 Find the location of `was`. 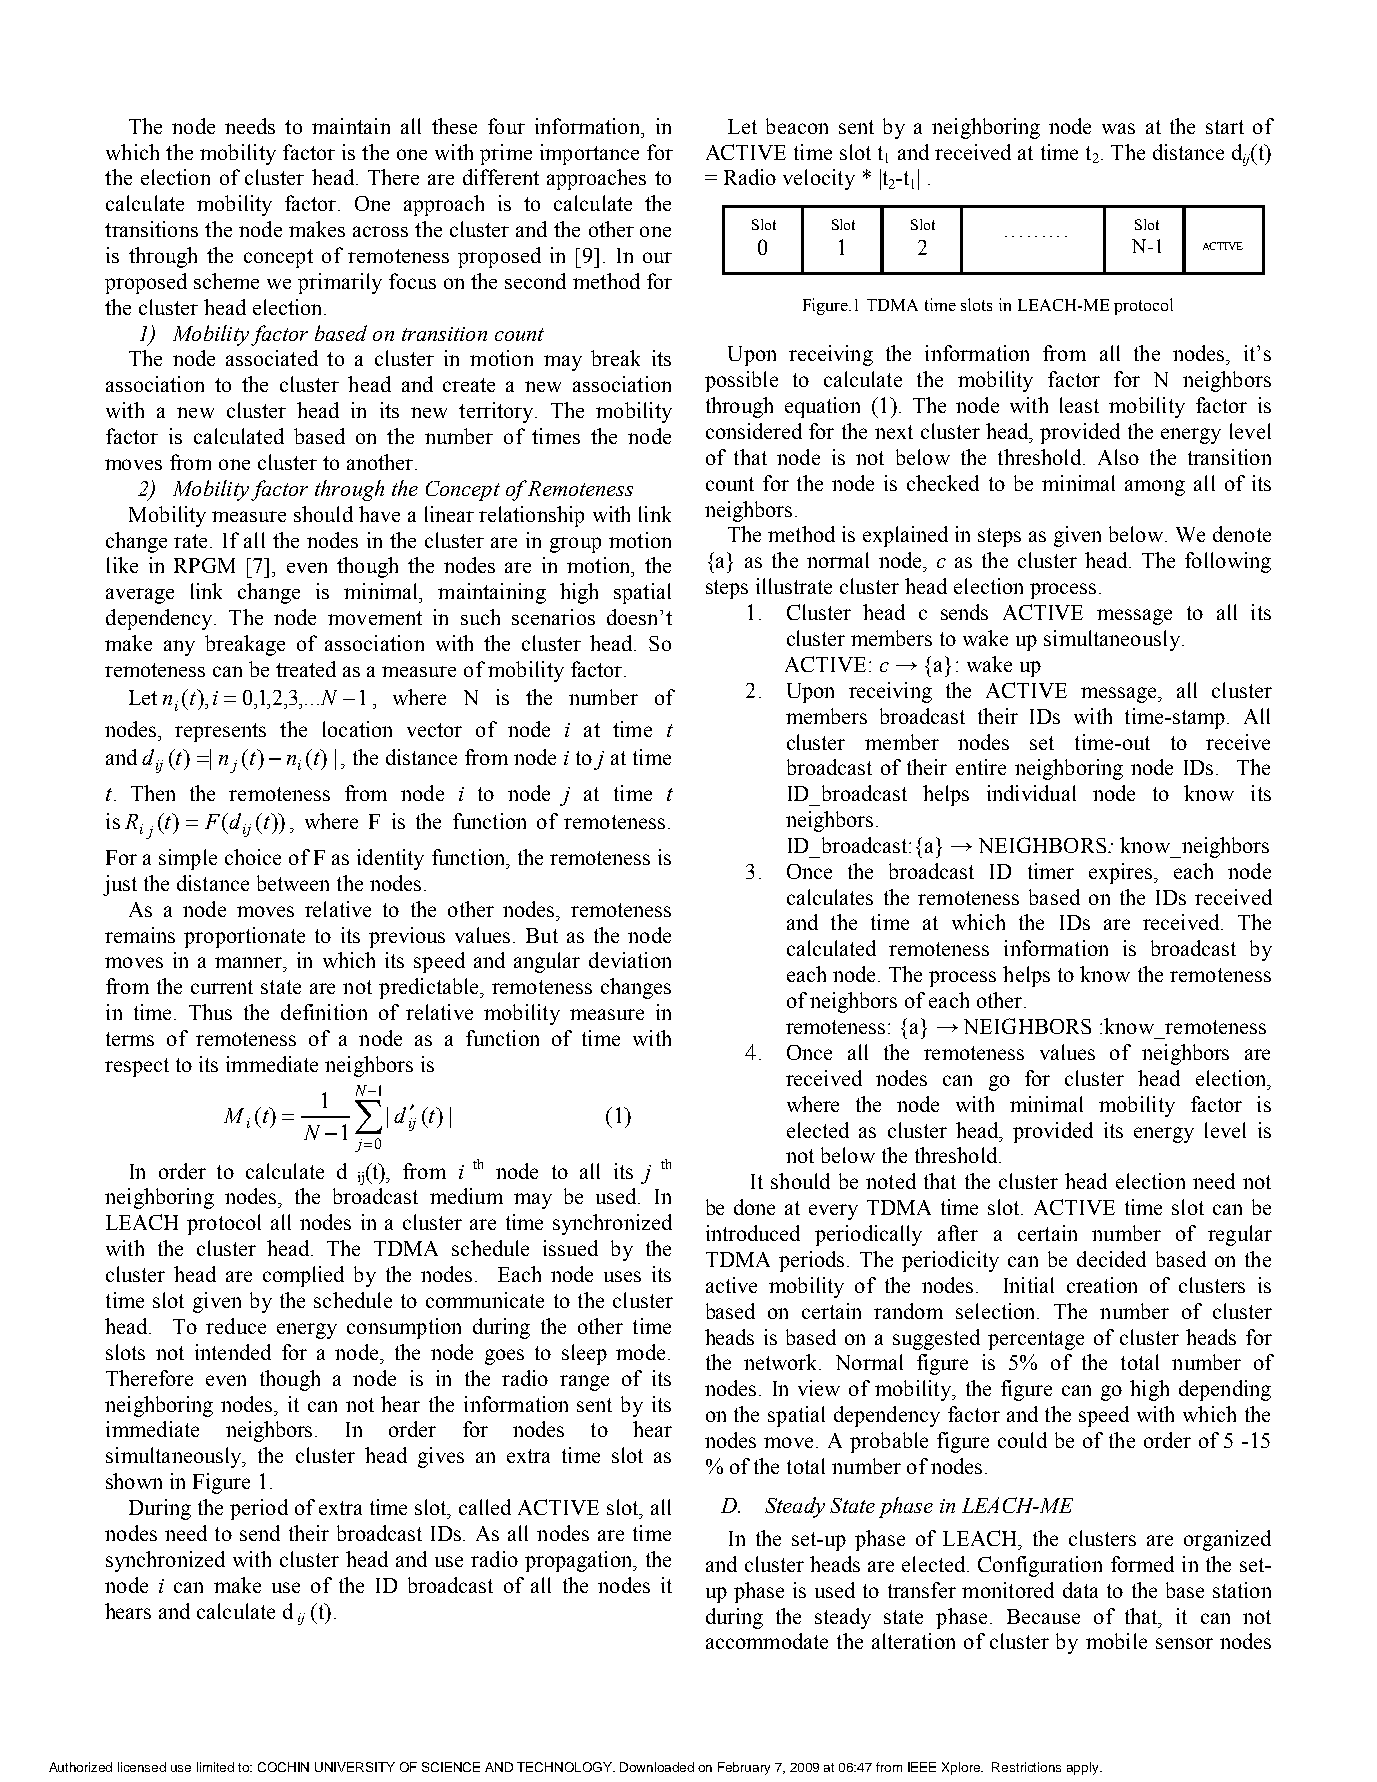

was is located at coordinates (1118, 128).
